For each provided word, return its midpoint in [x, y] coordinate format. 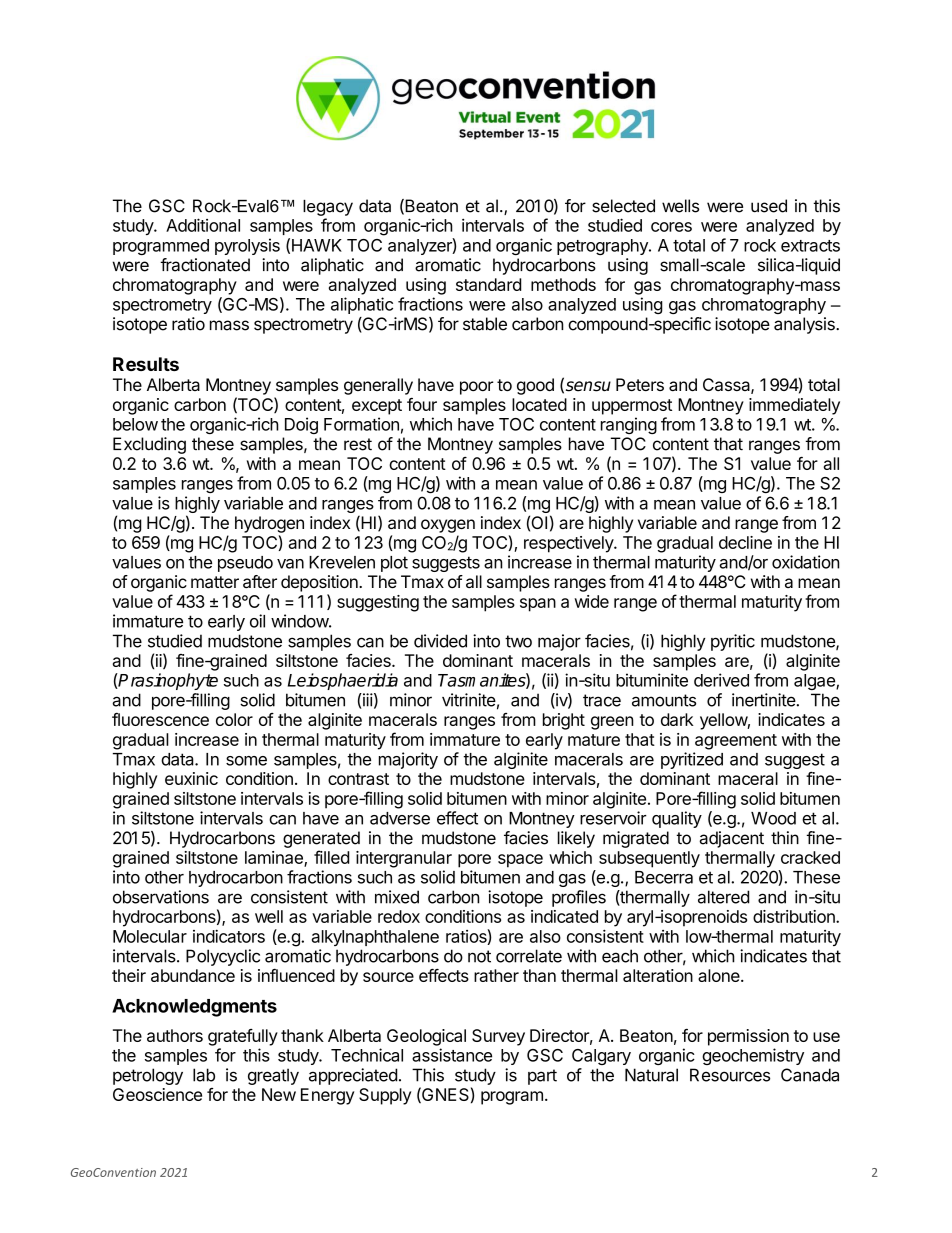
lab [204, 1075]
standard [488, 284]
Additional [203, 225]
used [769, 206]
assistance [452, 1055]
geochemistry [753, 1056]
